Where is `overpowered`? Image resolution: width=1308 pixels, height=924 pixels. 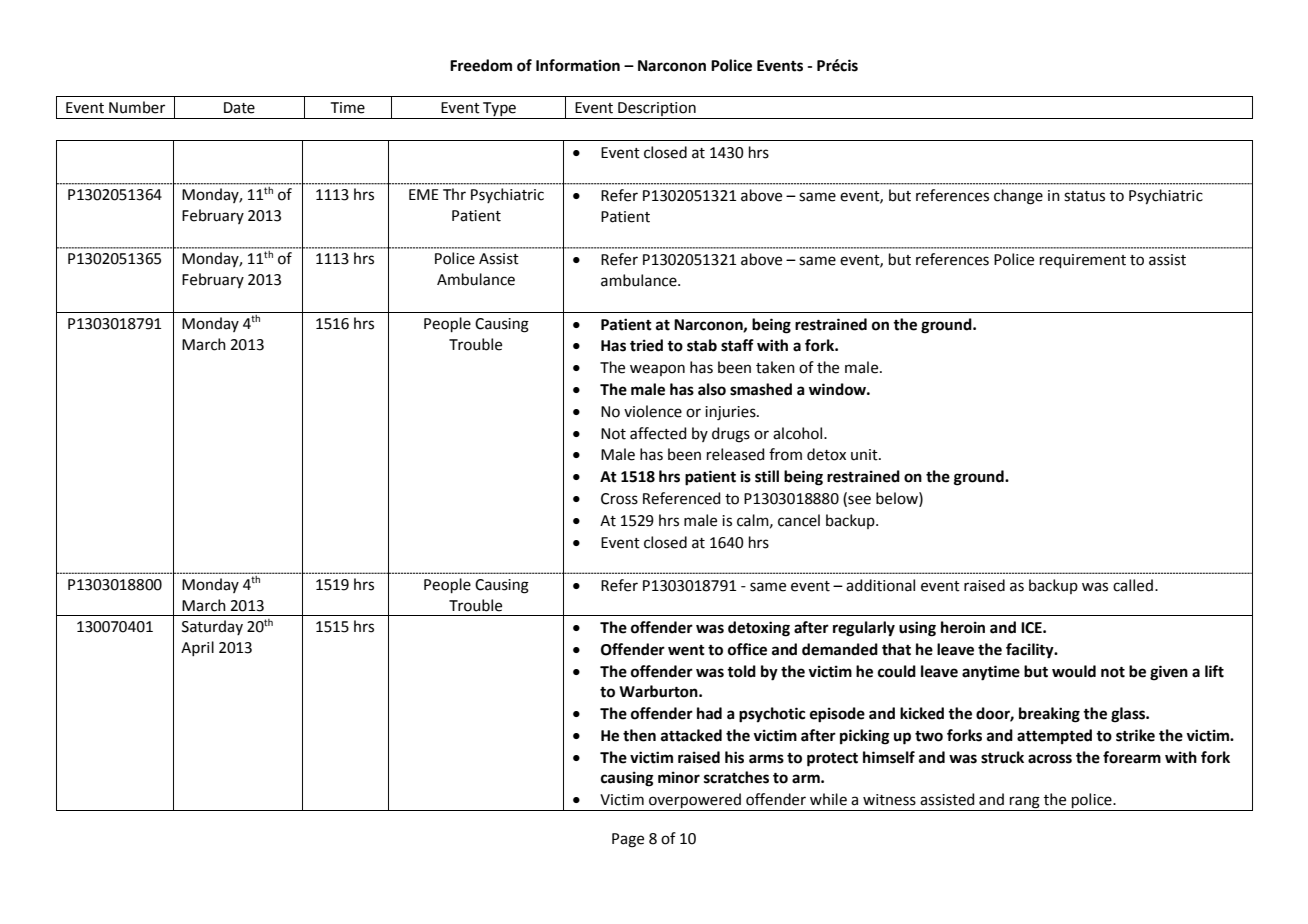 overpowered is located at coordinates (695, 802).
